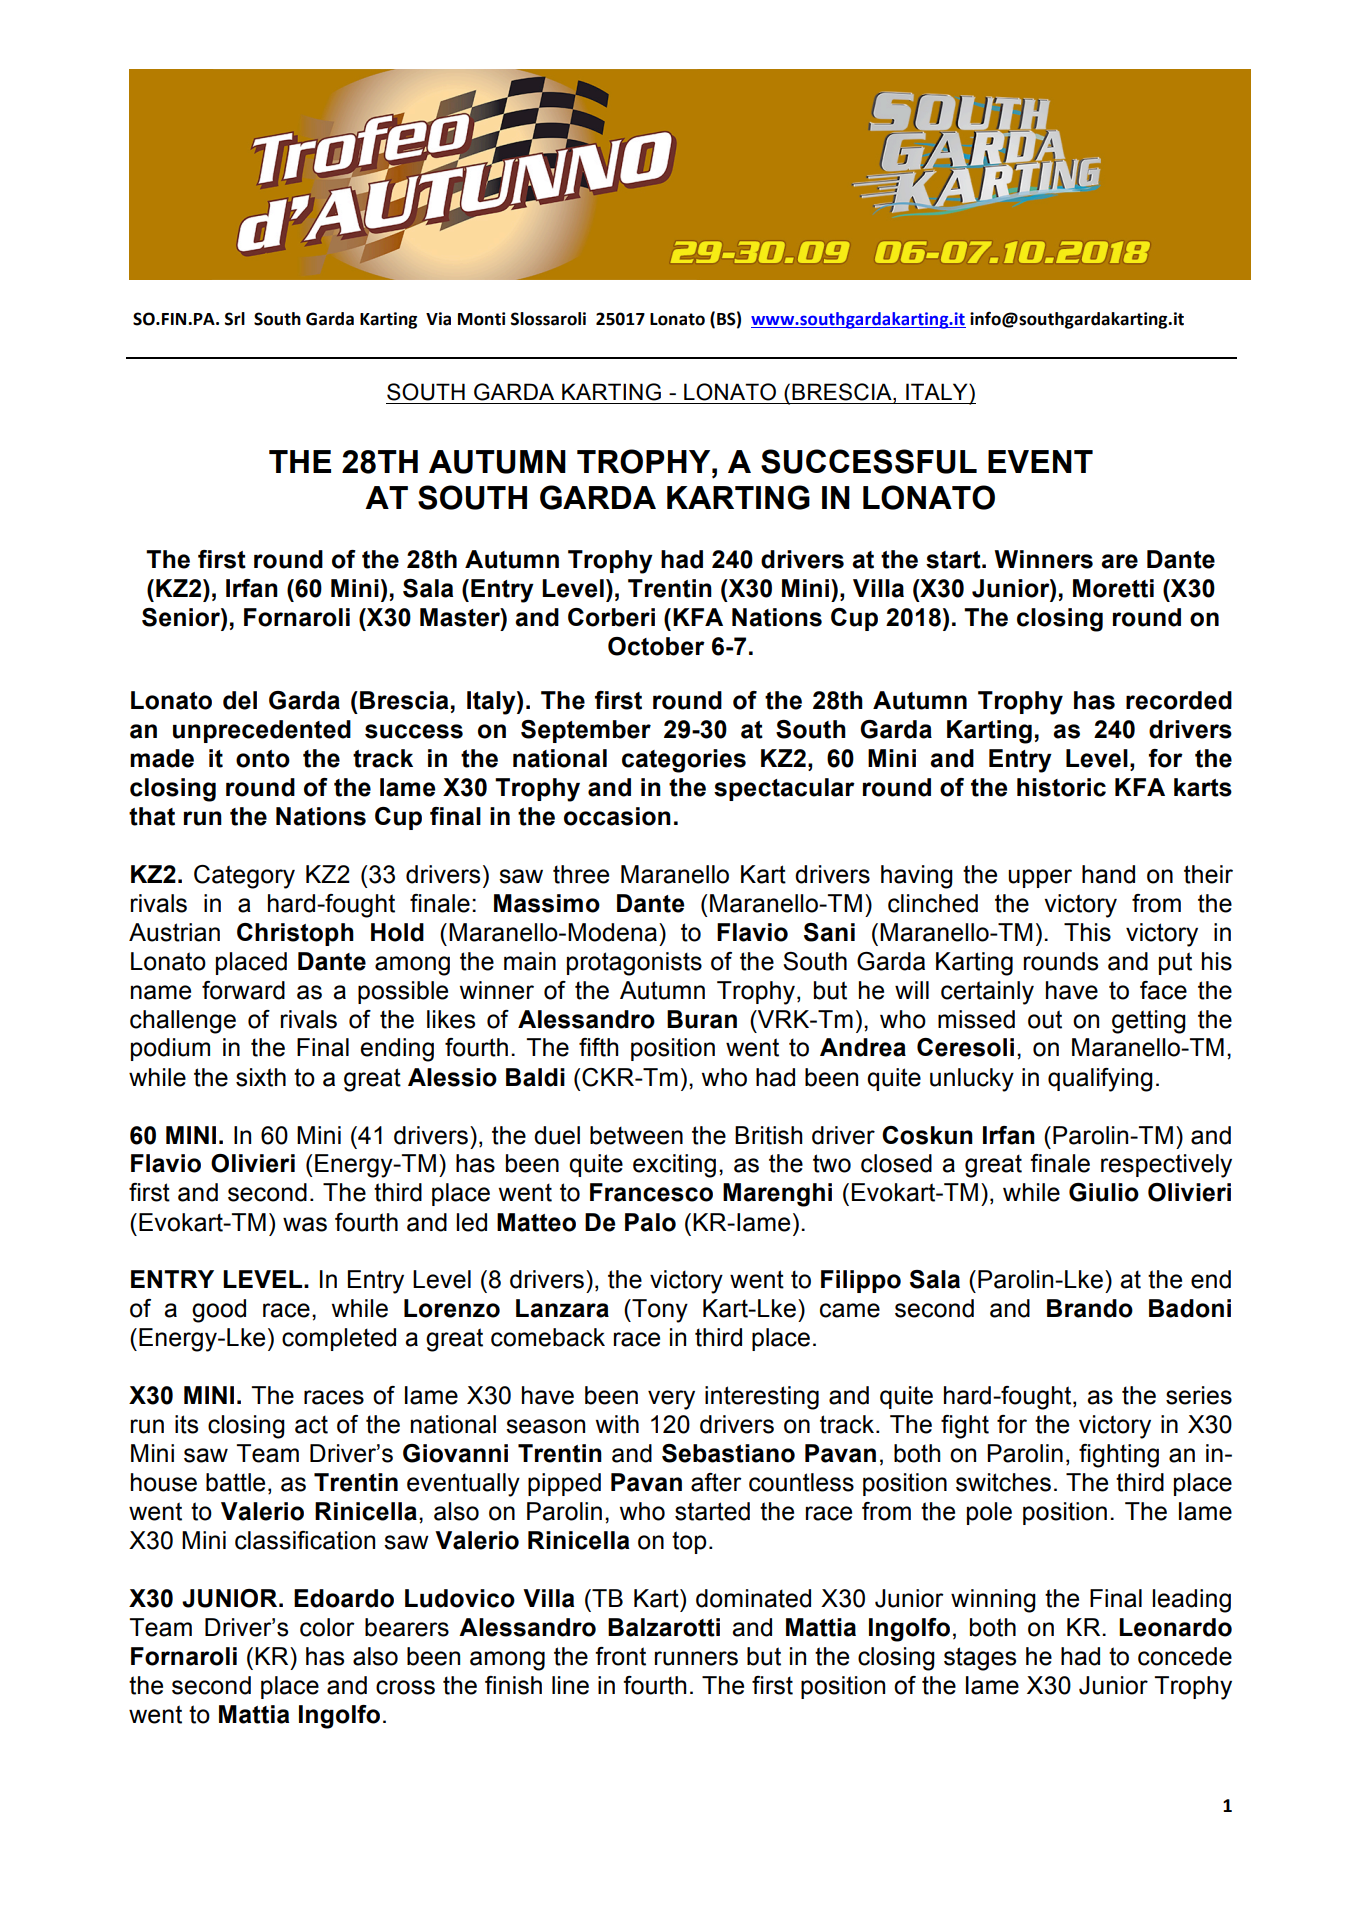 This page has height=1928, width=1363. What do you see at coordinates (327, 1627) in the page?
I see `color` at bounding box center [327, 1627].
